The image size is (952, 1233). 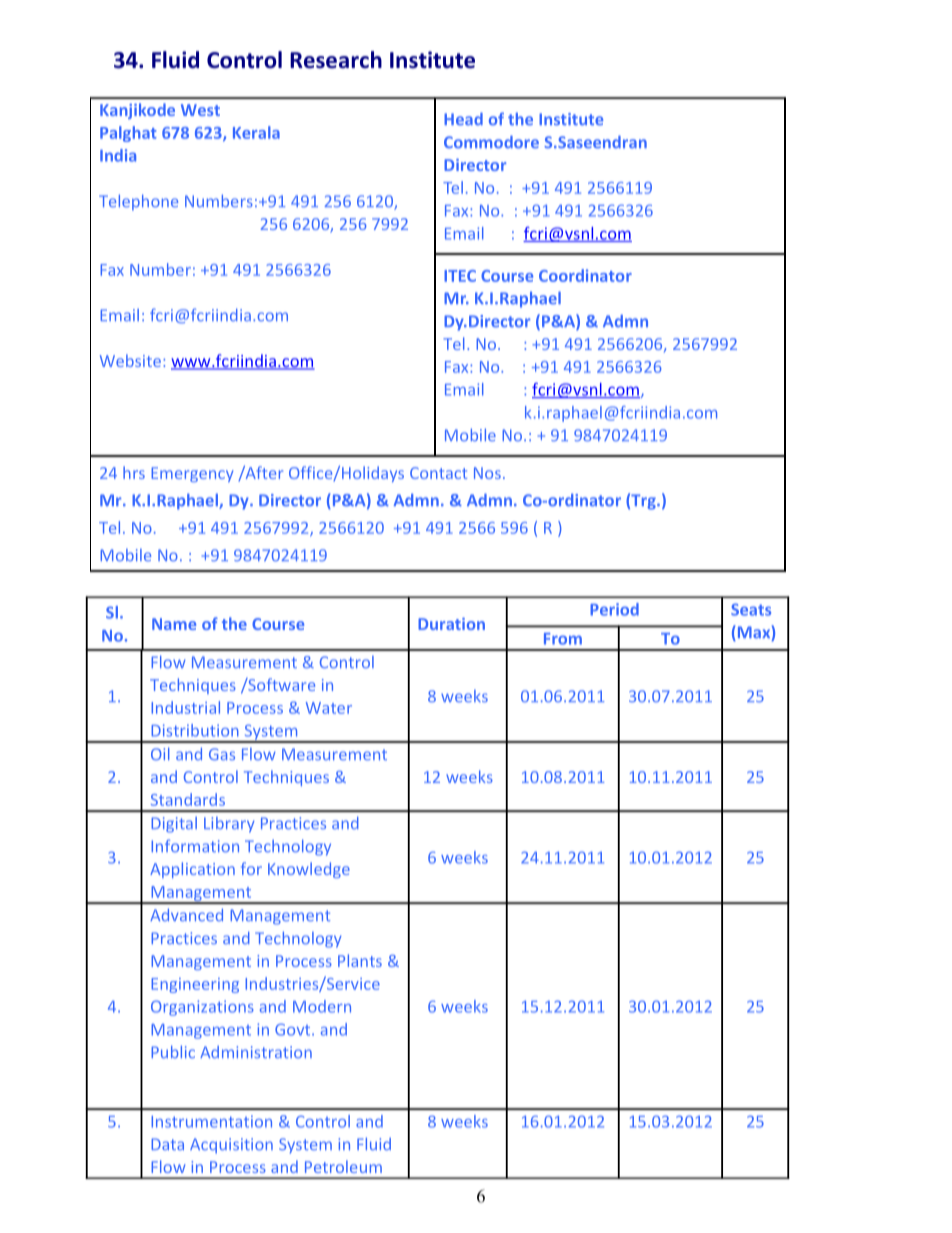 I want to click on Head, so click(x=463, y=119).
